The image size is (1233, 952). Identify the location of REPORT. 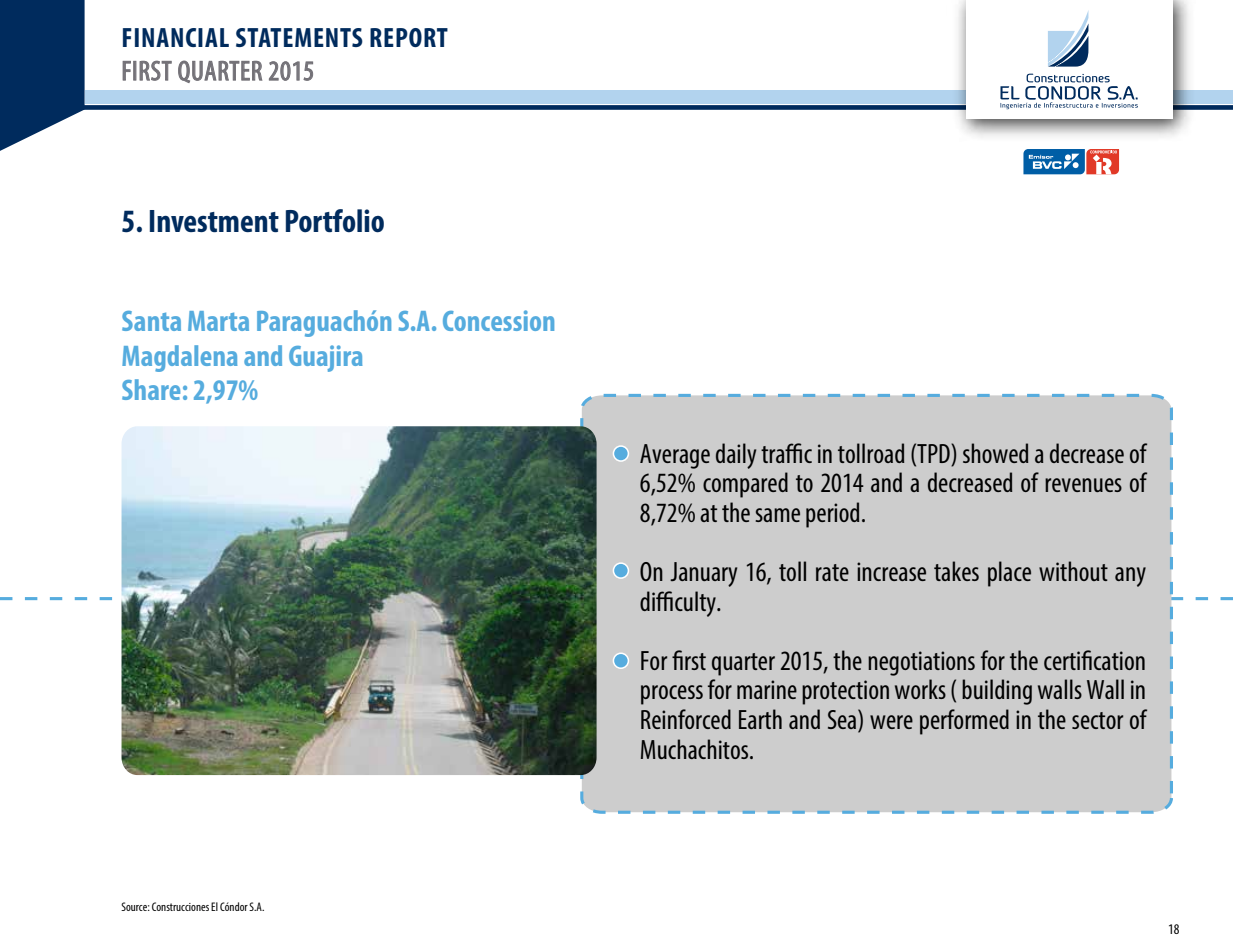
(409, 37).
